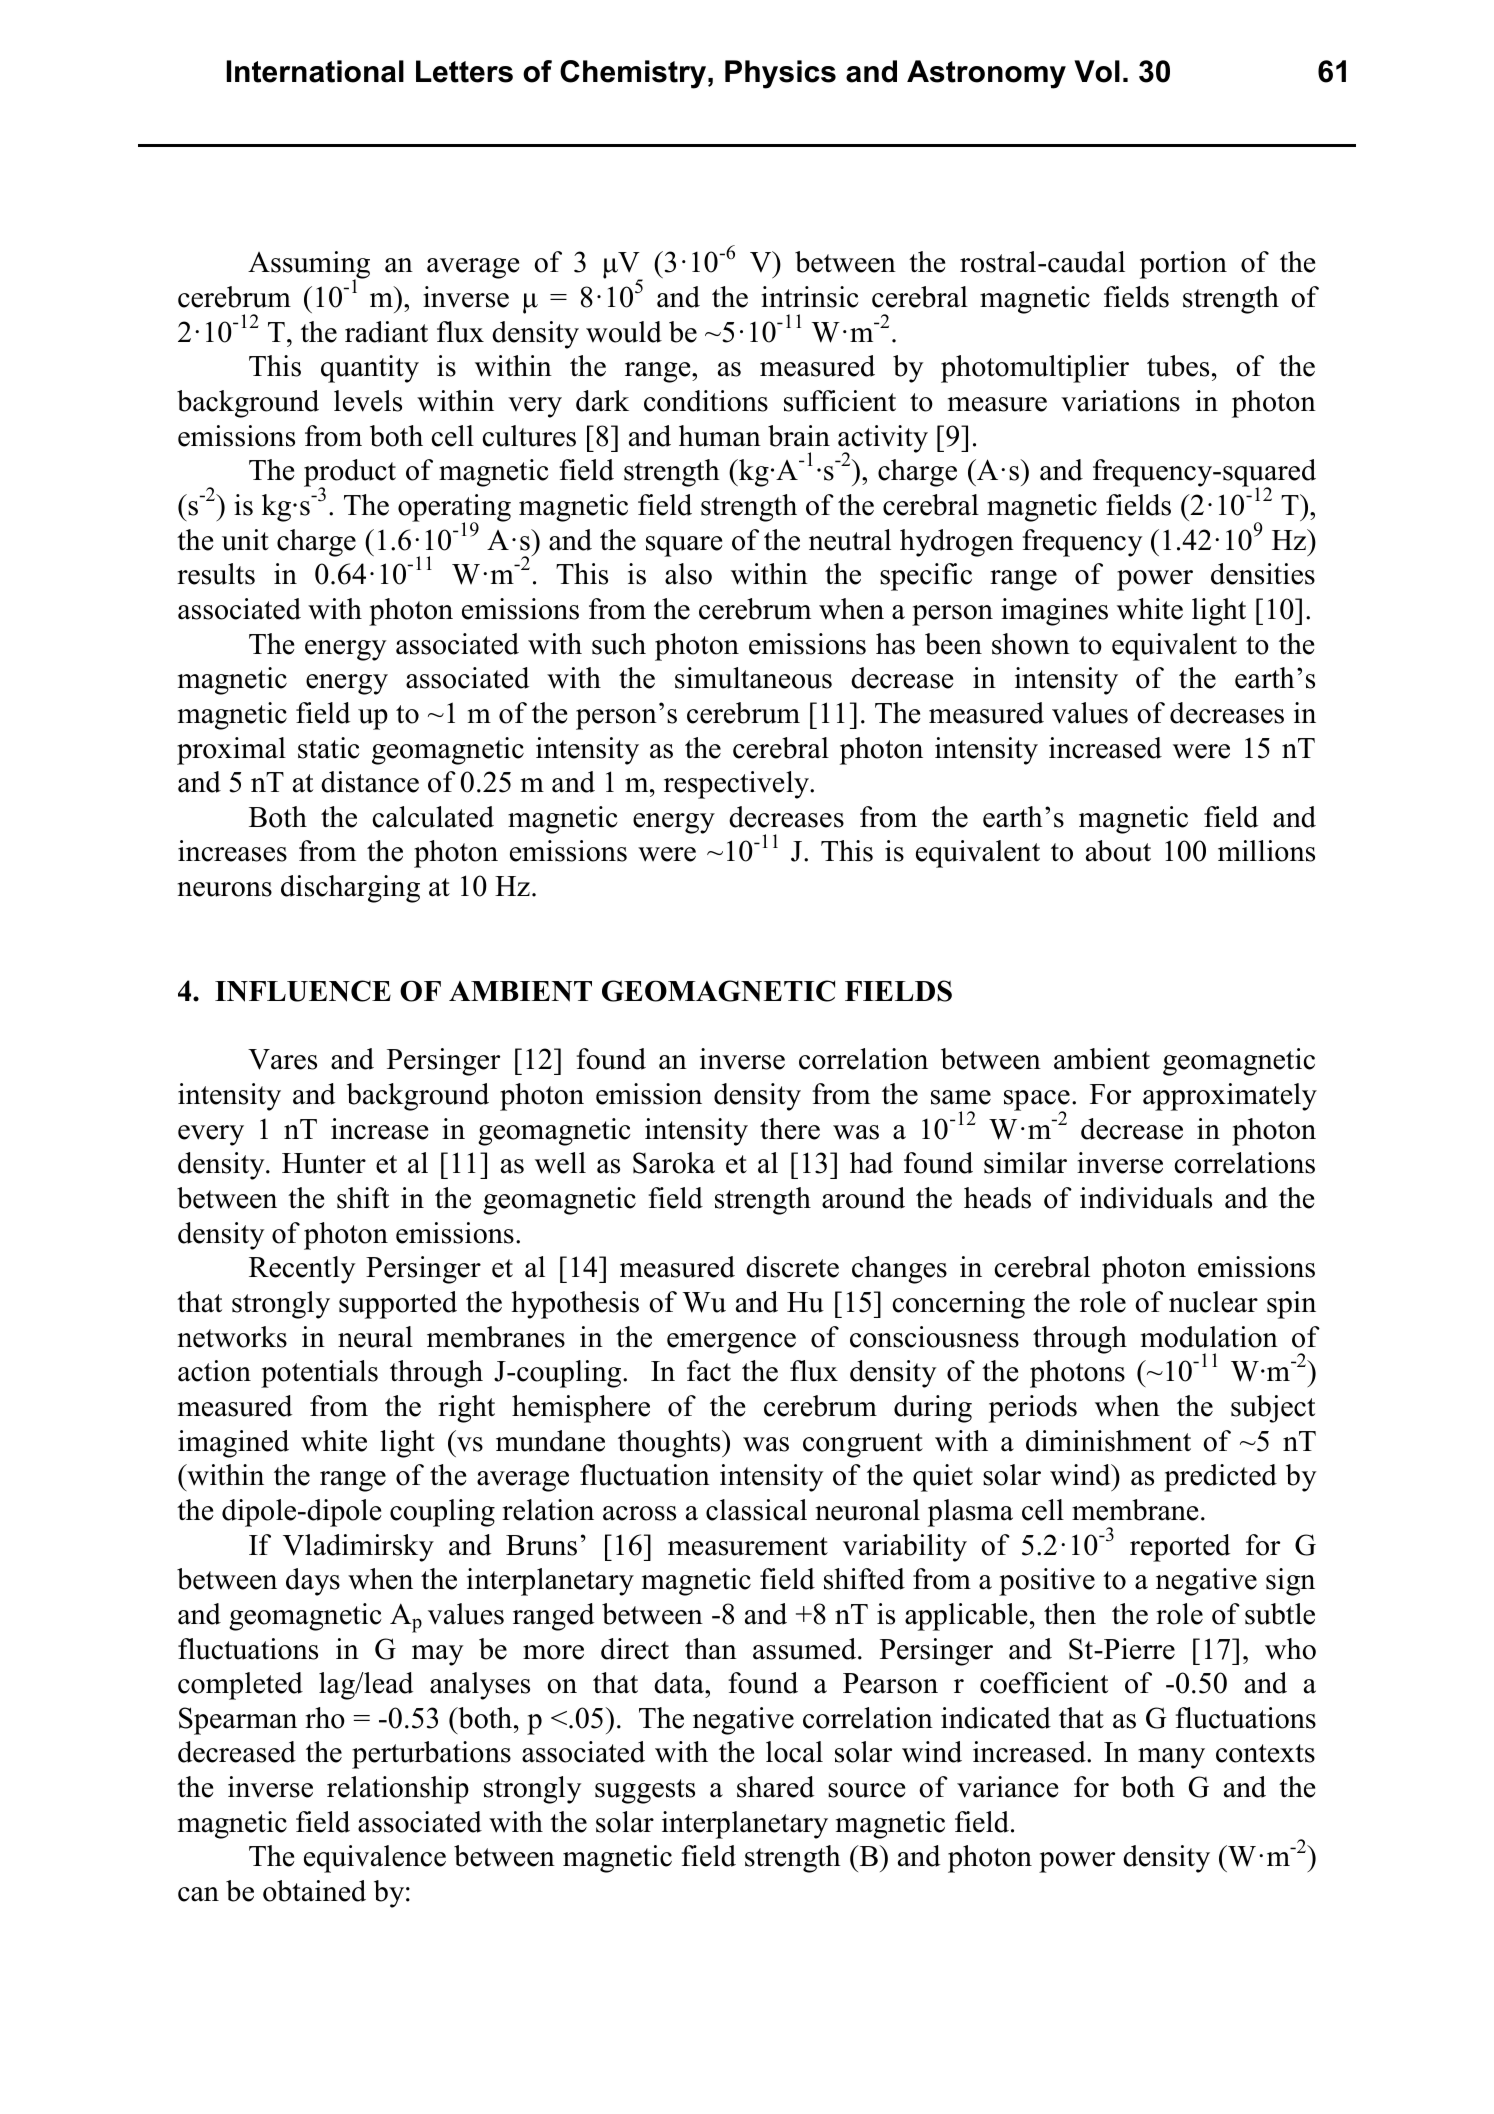  I want to click on Physics, so click(780, 74).
